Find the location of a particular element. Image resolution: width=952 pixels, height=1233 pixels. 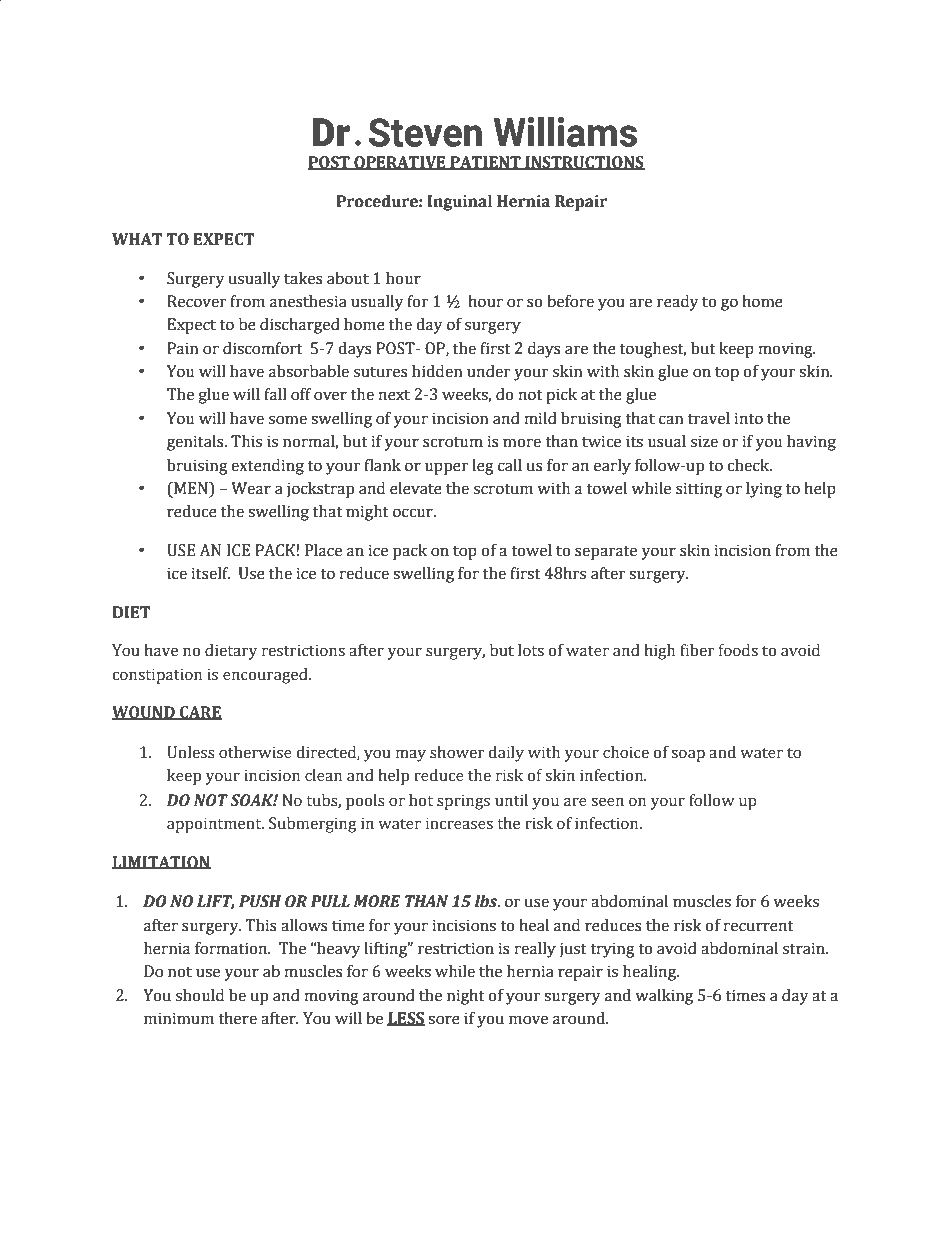

elevate is located at coordinates (416, 488).
